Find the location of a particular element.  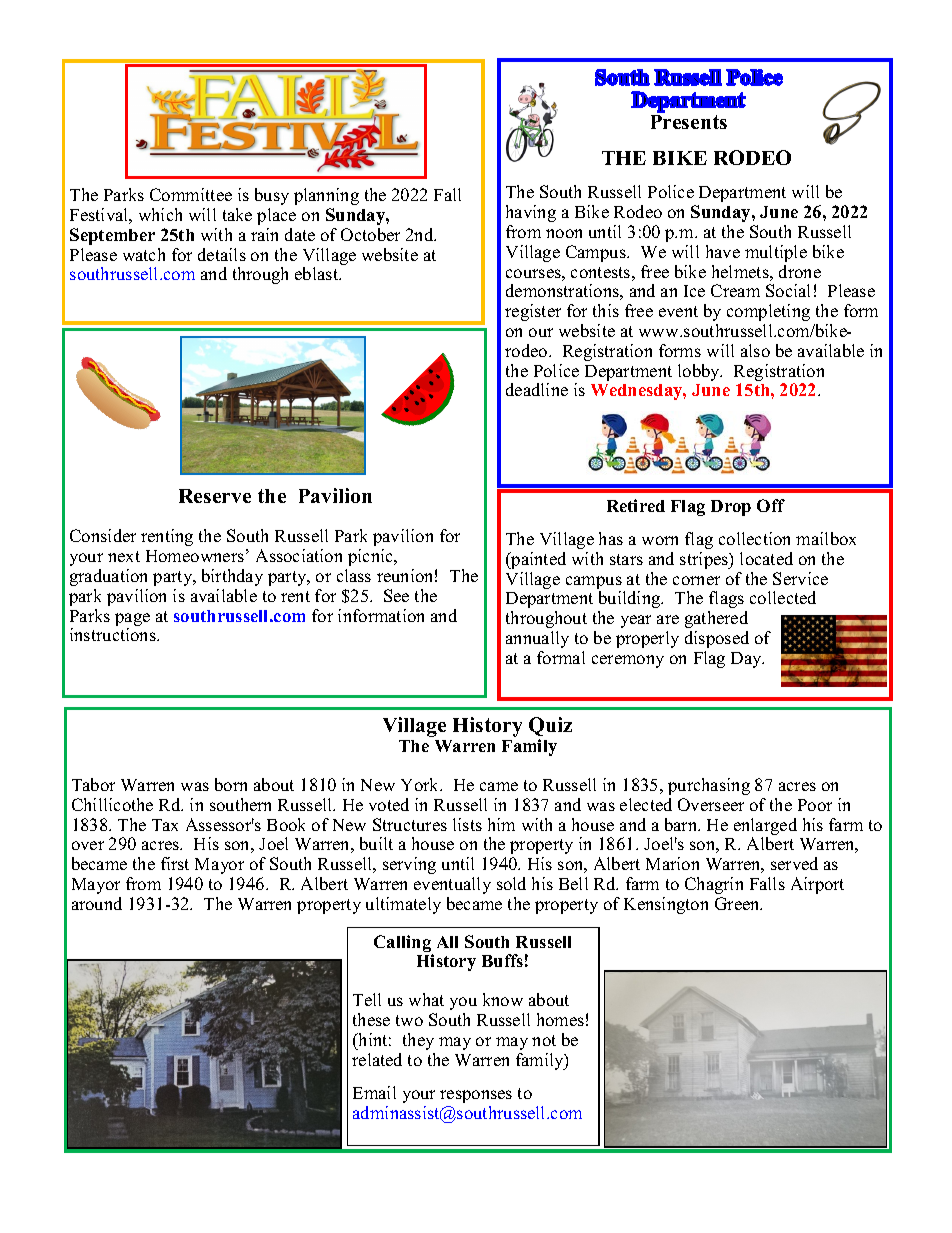

responses is located at coordinates (476, 1096).
